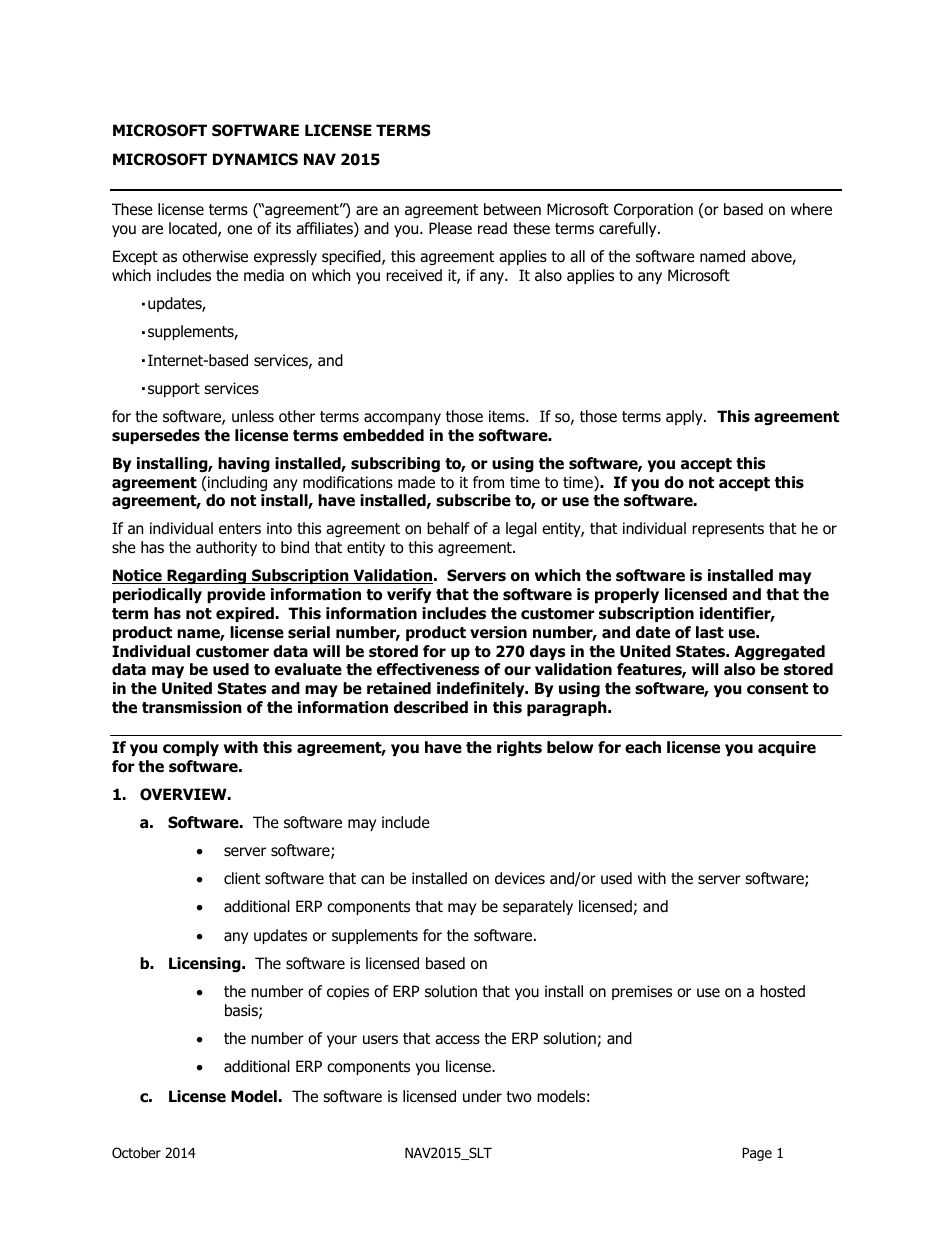 The height and width of the screenshot is (1233, 952). I want to click on Corporation, so click(653, 210).
